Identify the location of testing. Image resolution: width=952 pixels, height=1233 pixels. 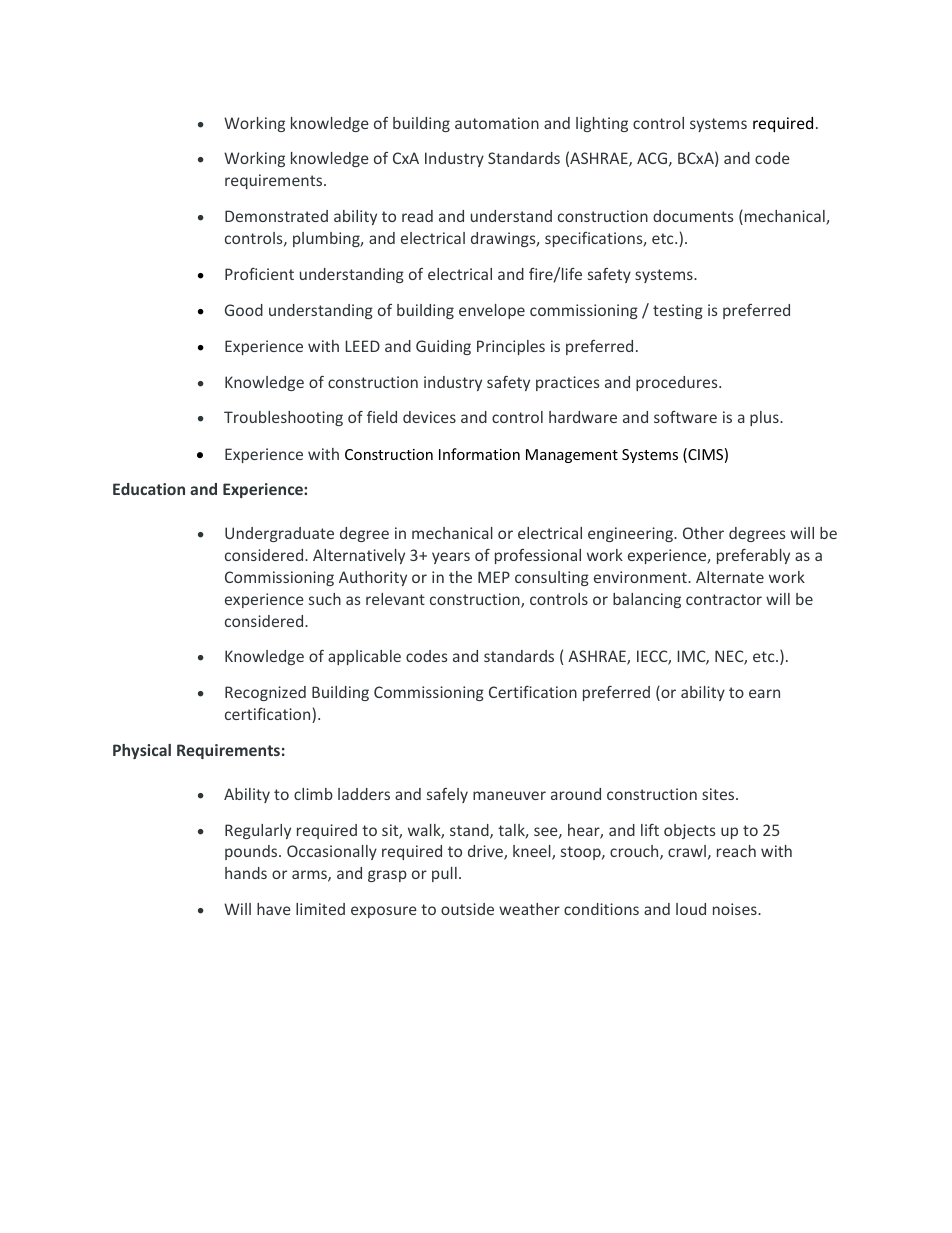
(678, 311).
